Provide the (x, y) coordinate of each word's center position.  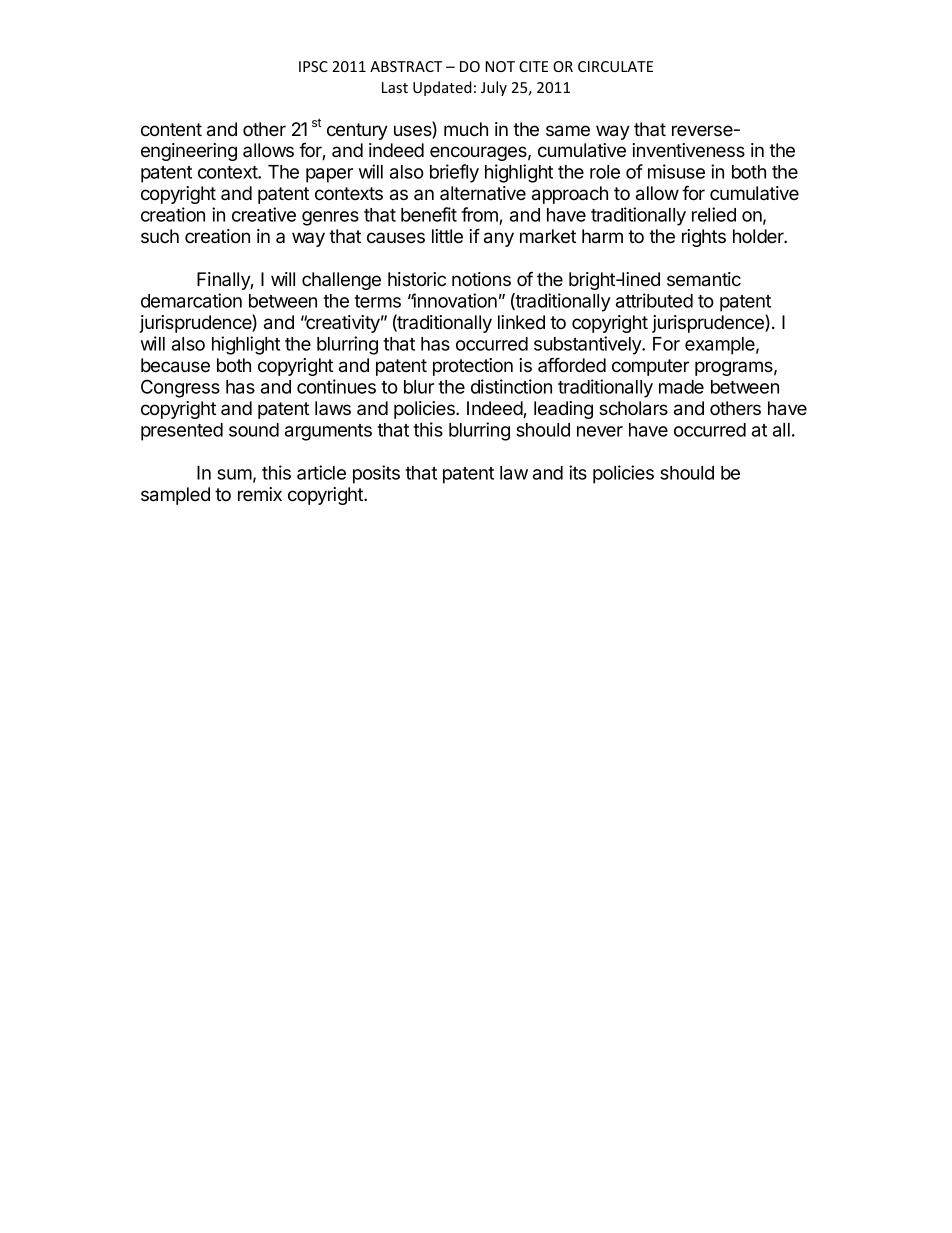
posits (376, 474)
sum (234, 474)
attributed (654, 300)
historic (417, 279)
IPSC (313, 66)
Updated (442, 88)
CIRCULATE (615, 66)
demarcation (191, 300)
